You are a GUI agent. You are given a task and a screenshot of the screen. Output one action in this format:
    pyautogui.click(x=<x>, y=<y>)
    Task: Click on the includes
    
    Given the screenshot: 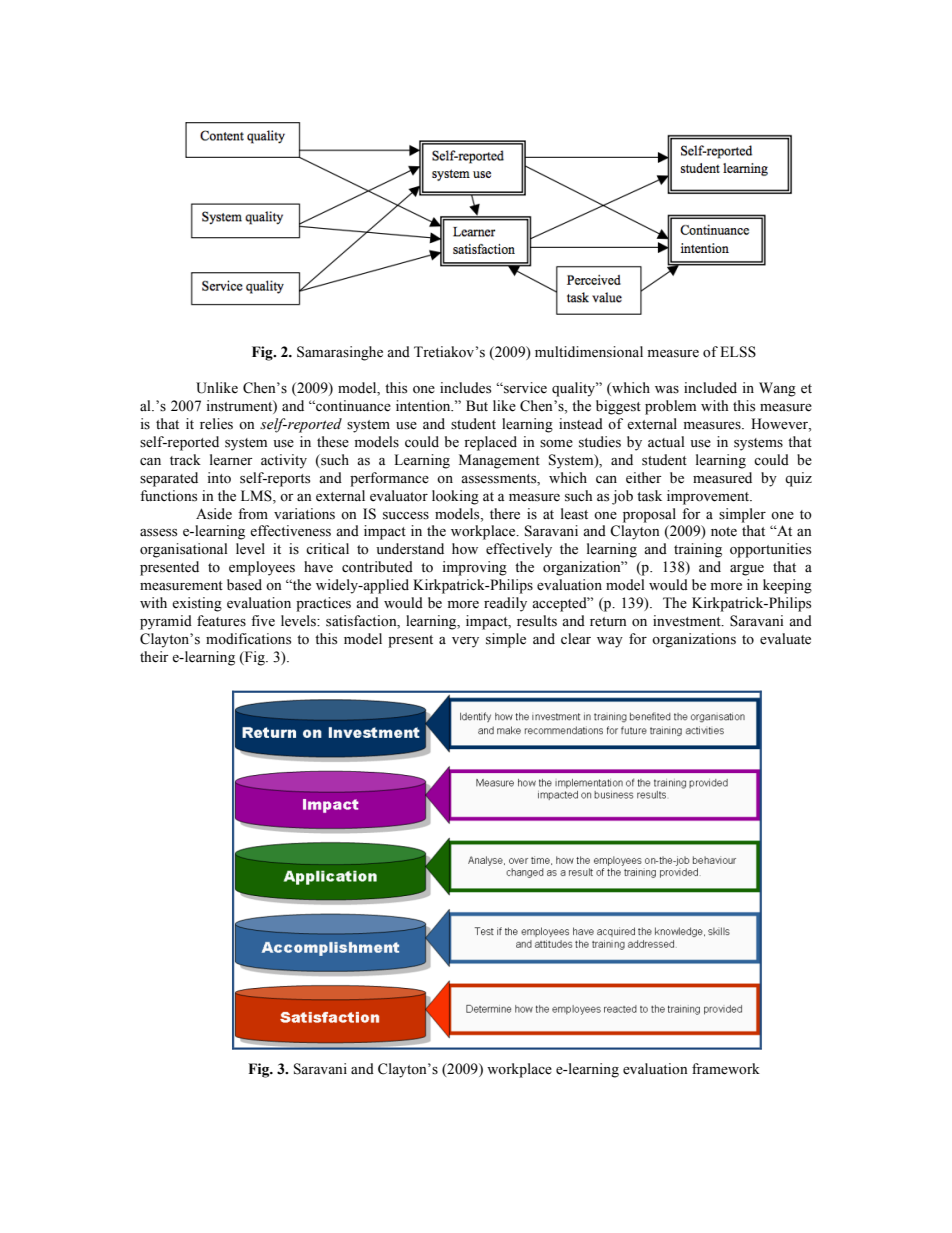 What is the action you would take?
    pyautogui.click(x=465, y=388)
